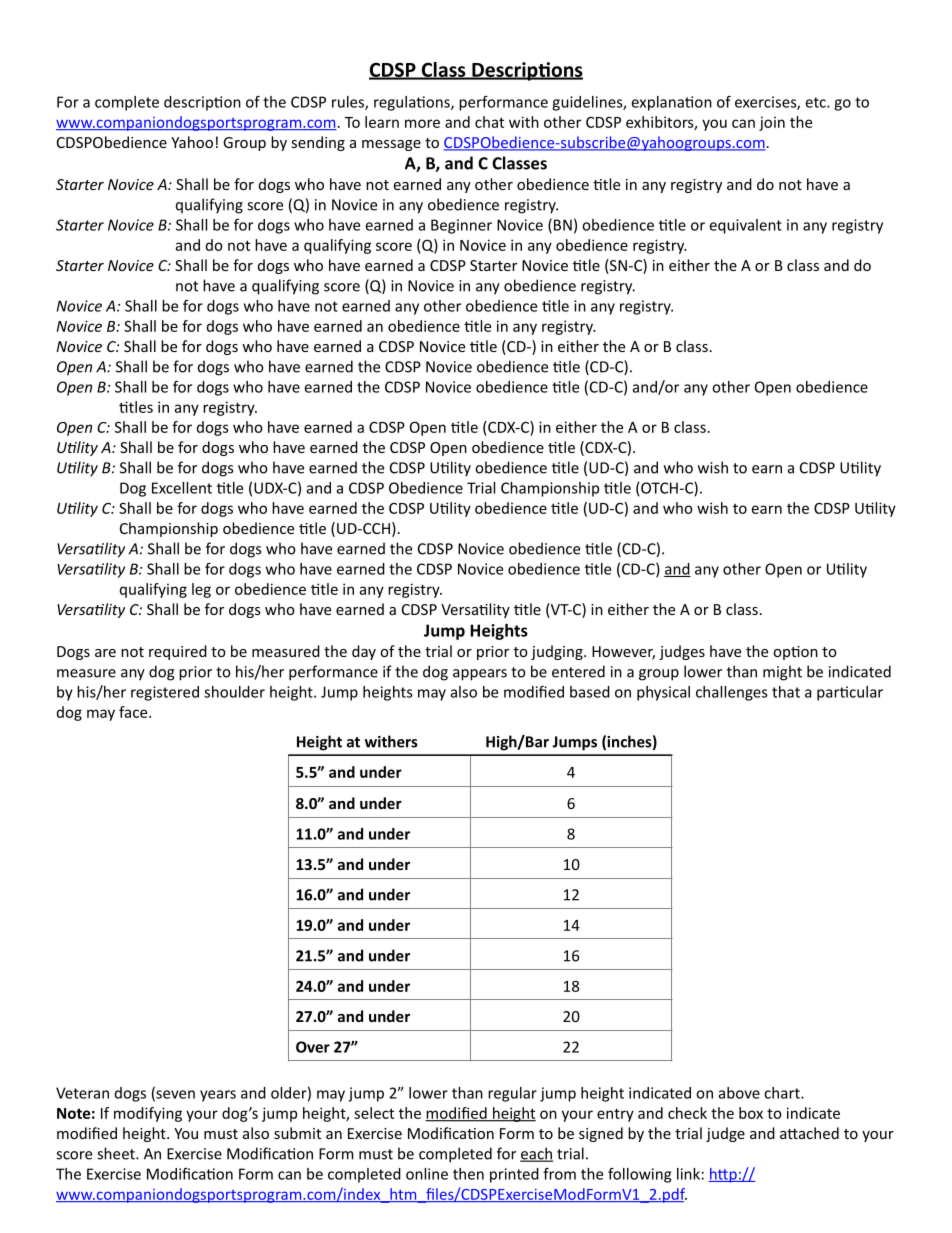 The width and height of the image is (952, 1233). What do you see at coordinates (178, 652) in the image?
I see `required` at bounding box center [178, 652].
